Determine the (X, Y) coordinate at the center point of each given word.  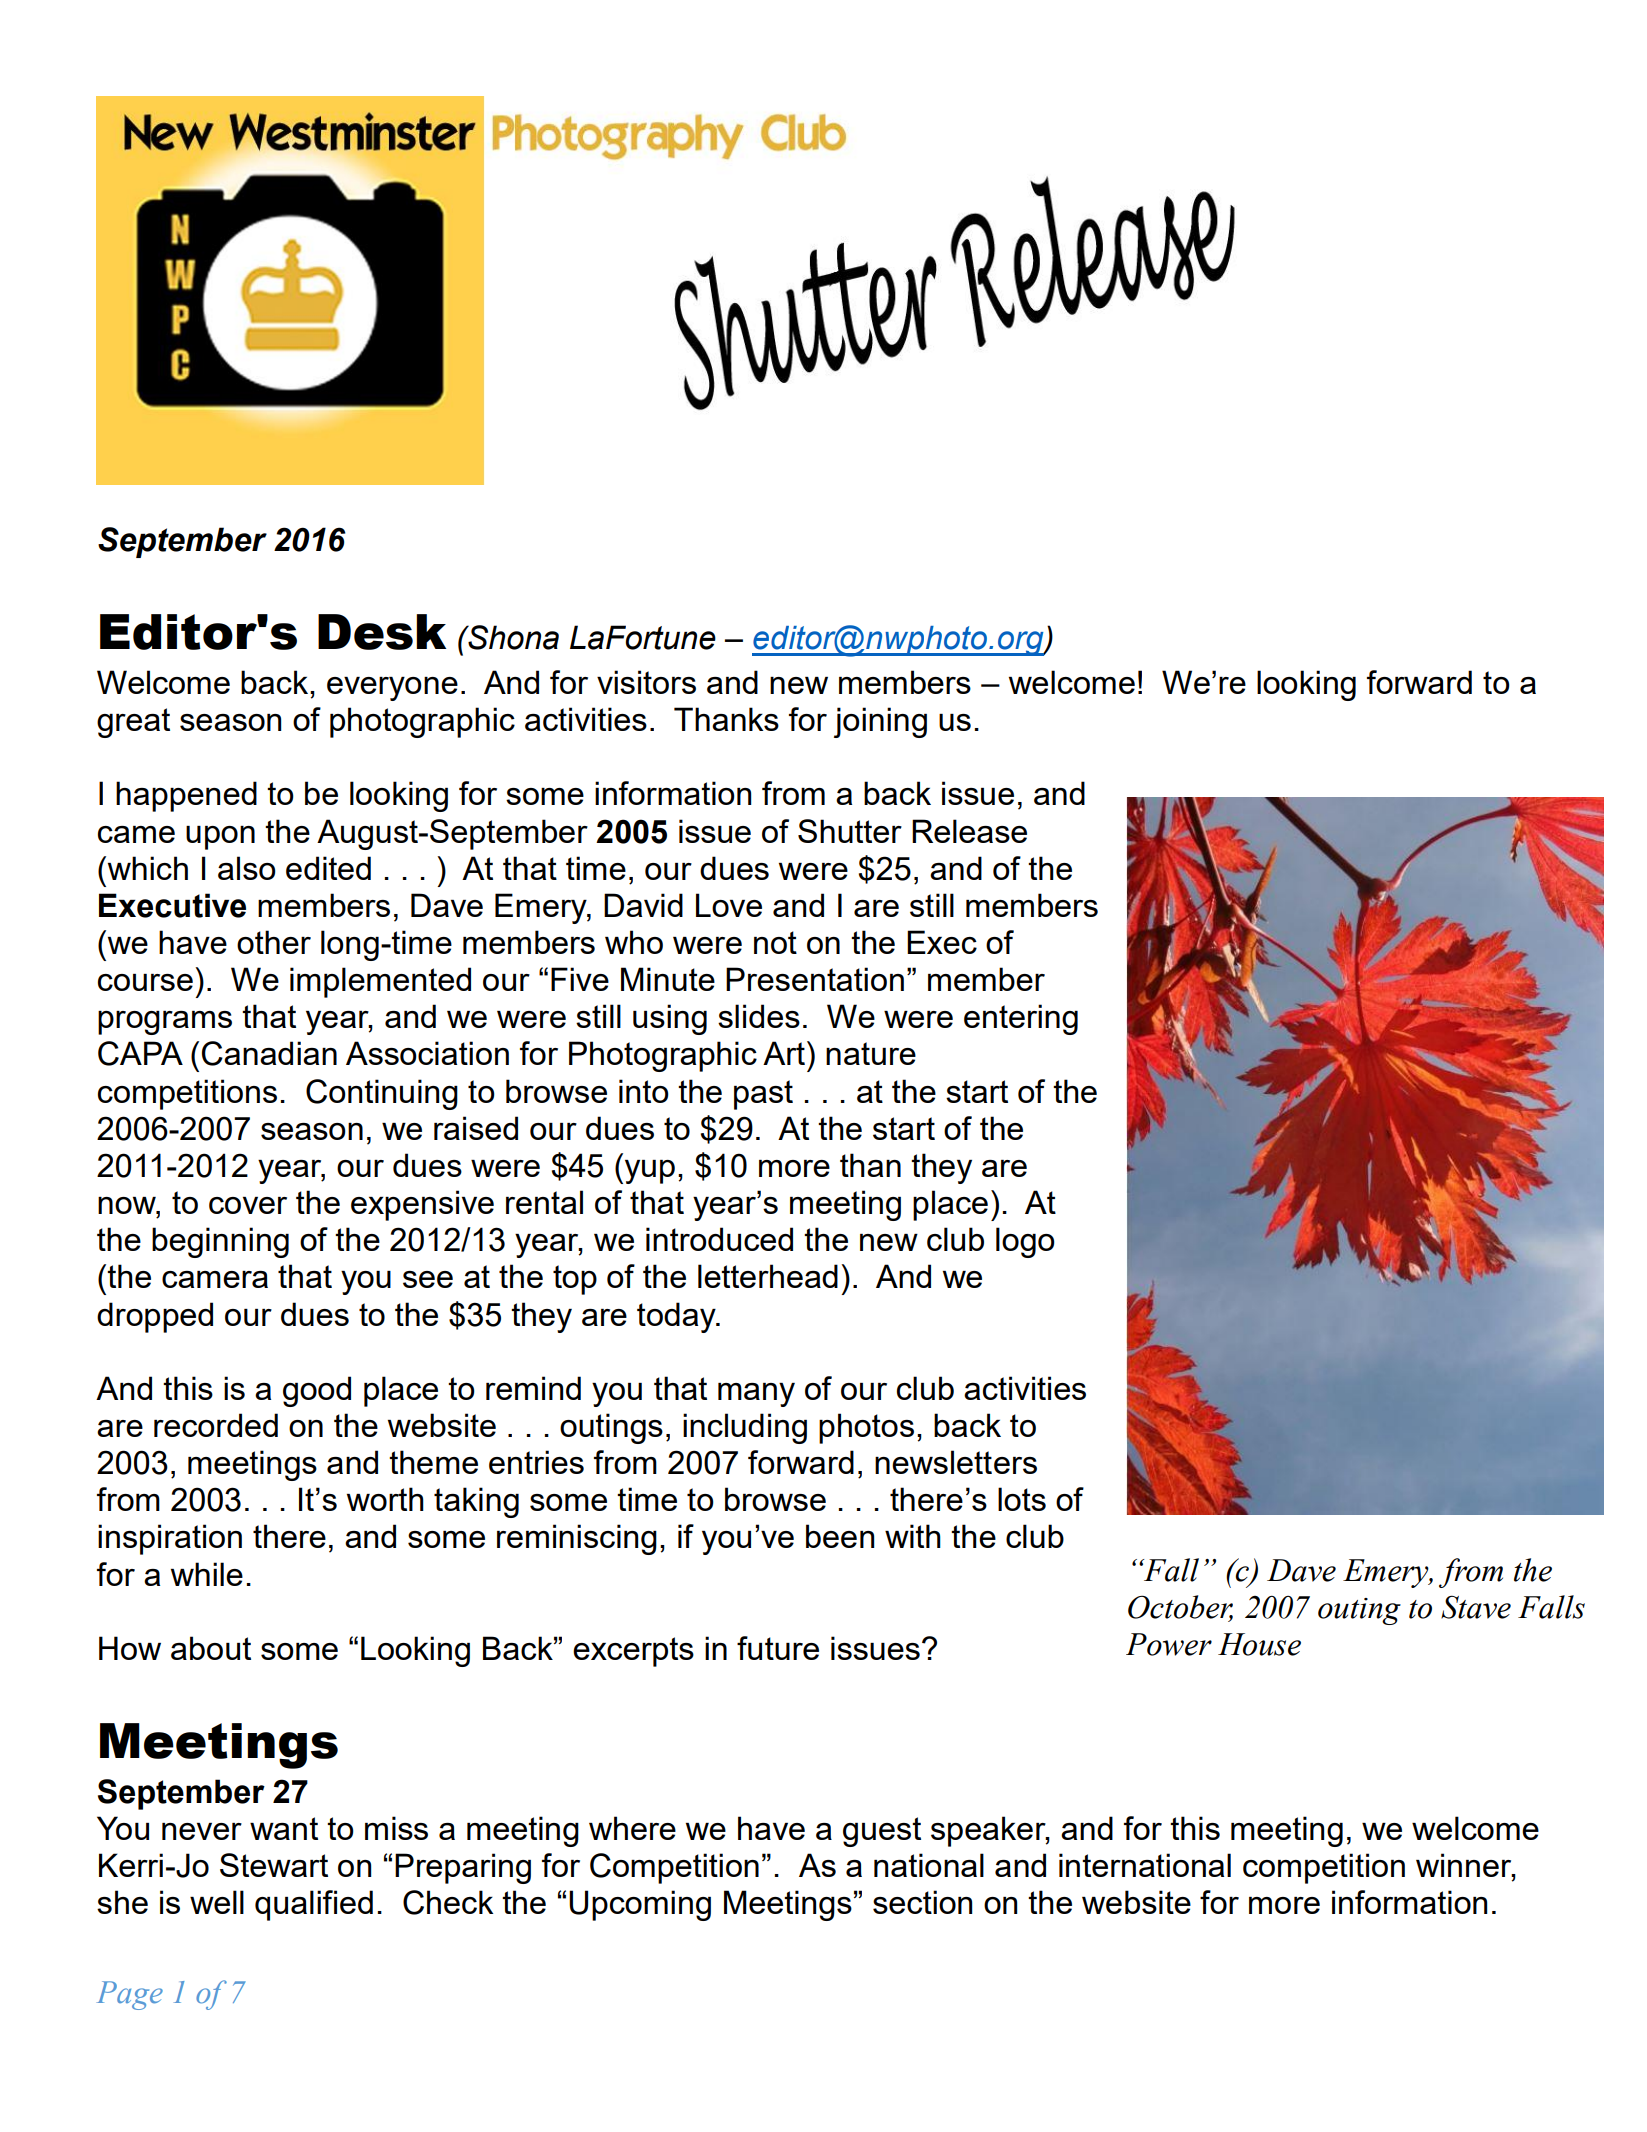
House (1259, 1644)
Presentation (815, 979)
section (922, 1902)
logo (1025, 1242)
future (778, 1648)
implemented (380, 982)
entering (1021, 1019)
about (211, 1648)
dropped (155, 1317)
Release (969, 831)
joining (880, 722)
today (677, 1317)
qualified (314, 1905)
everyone (392, 689)
